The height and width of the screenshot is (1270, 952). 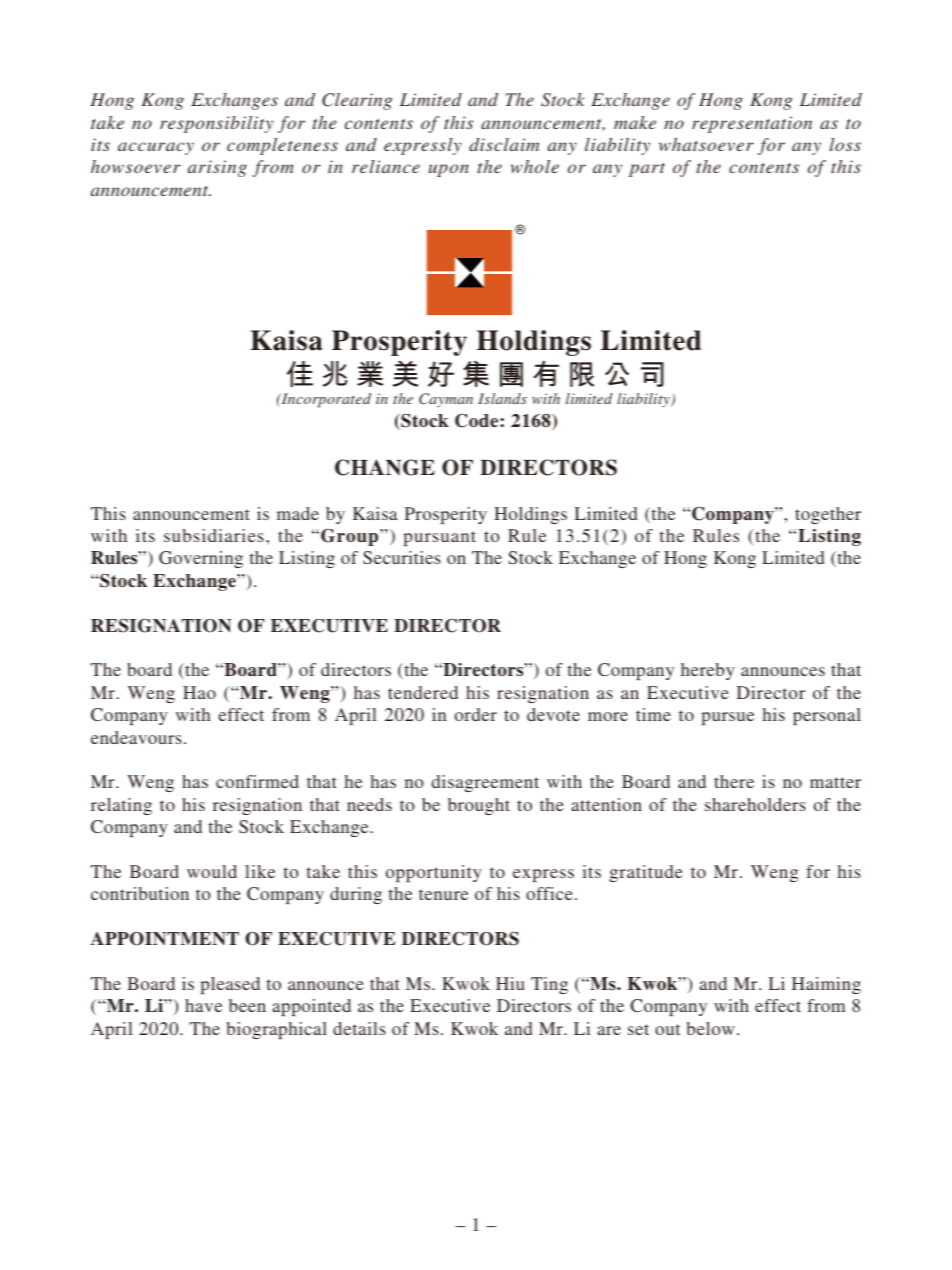 I want to click on have, so click(x=203, y=1005).
